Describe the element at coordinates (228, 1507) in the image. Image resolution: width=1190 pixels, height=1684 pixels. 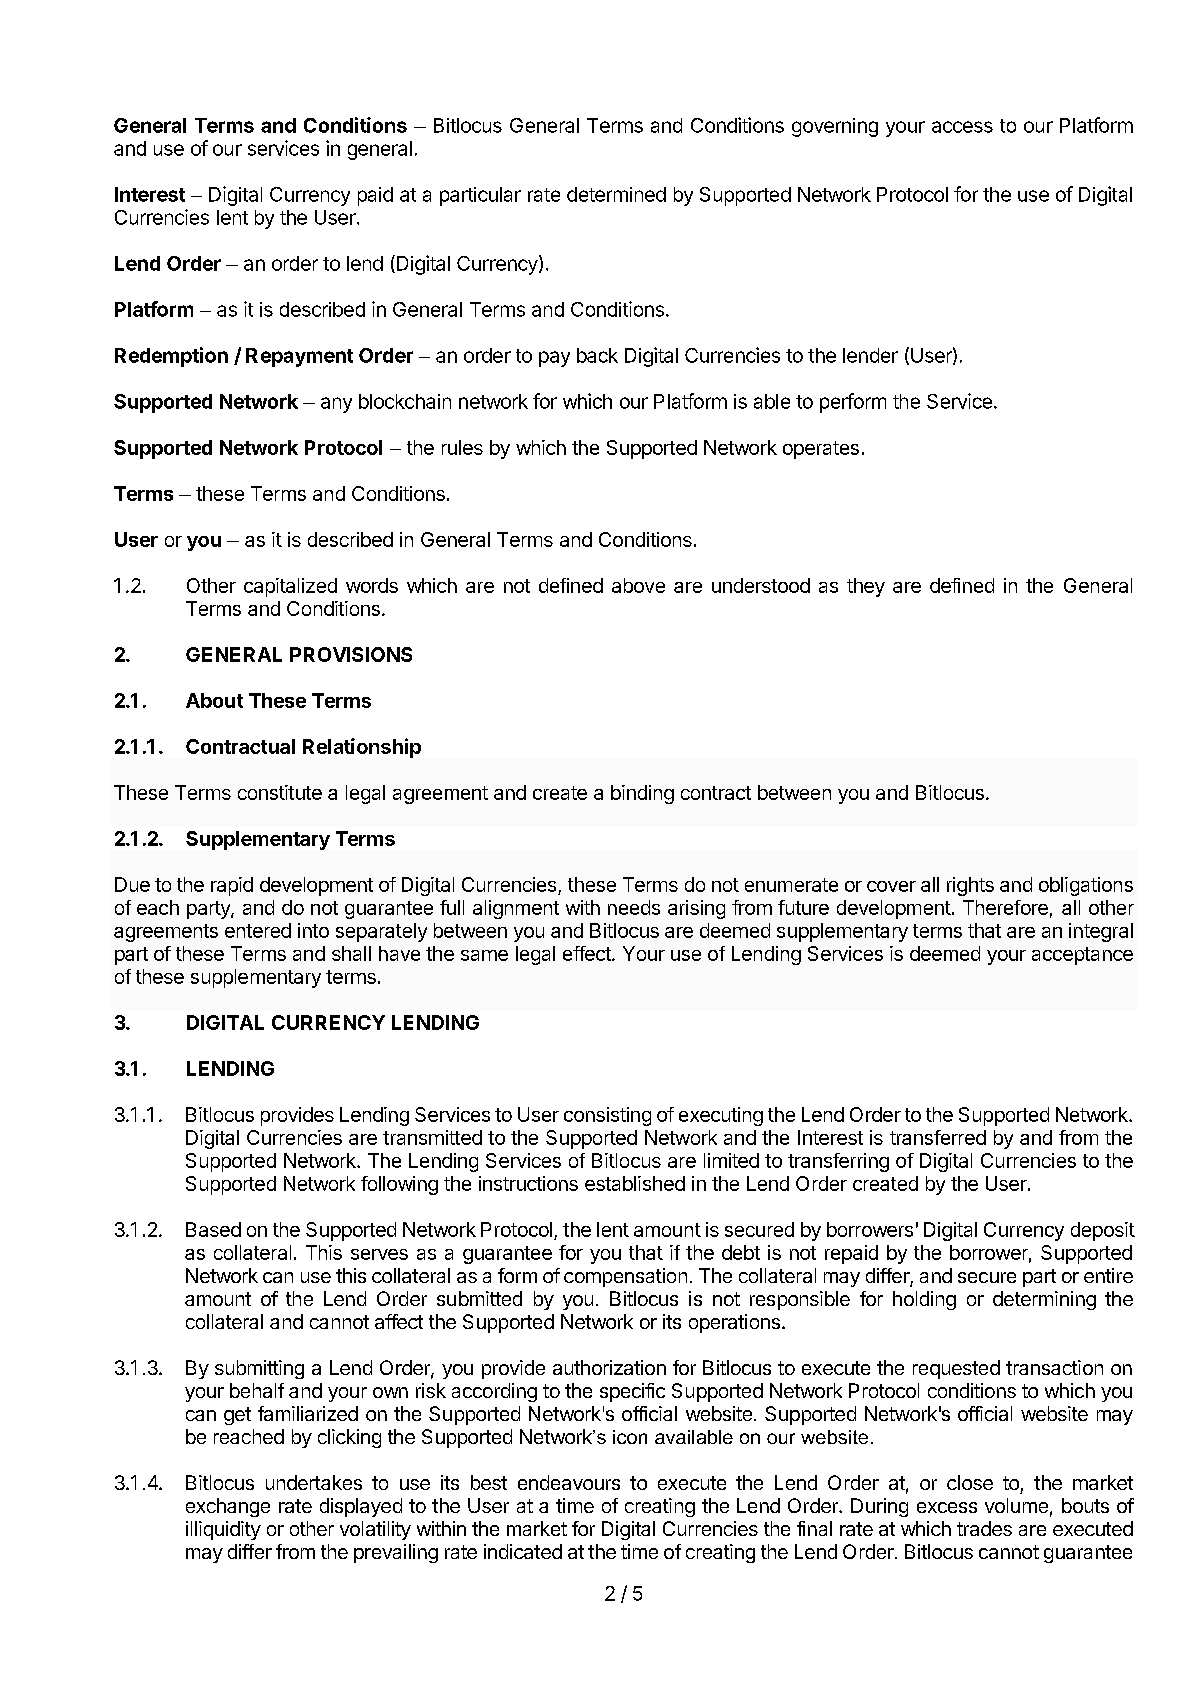
I see `exchange` at that location.
